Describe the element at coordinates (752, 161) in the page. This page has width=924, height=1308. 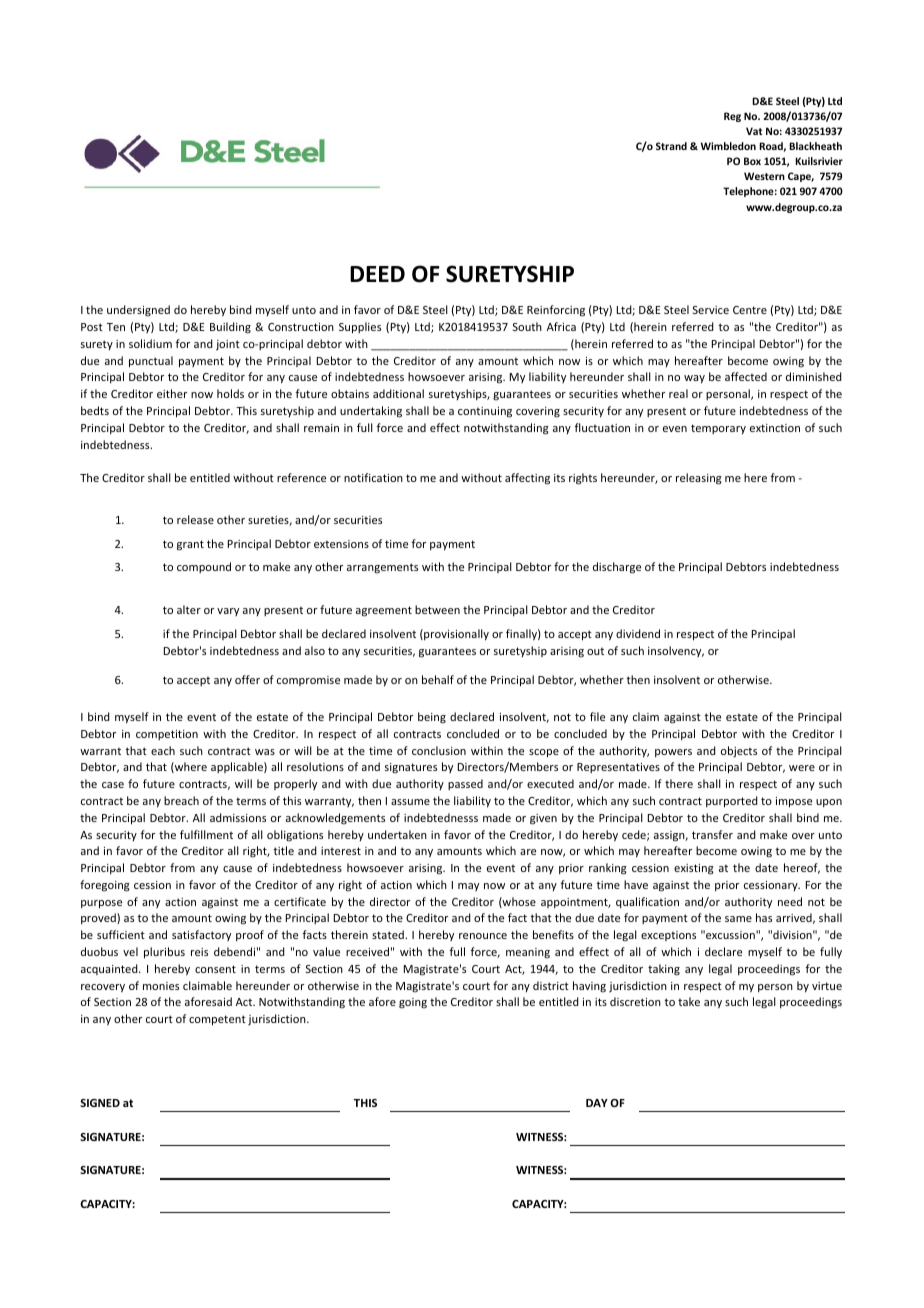
I see `Box` at that location.
